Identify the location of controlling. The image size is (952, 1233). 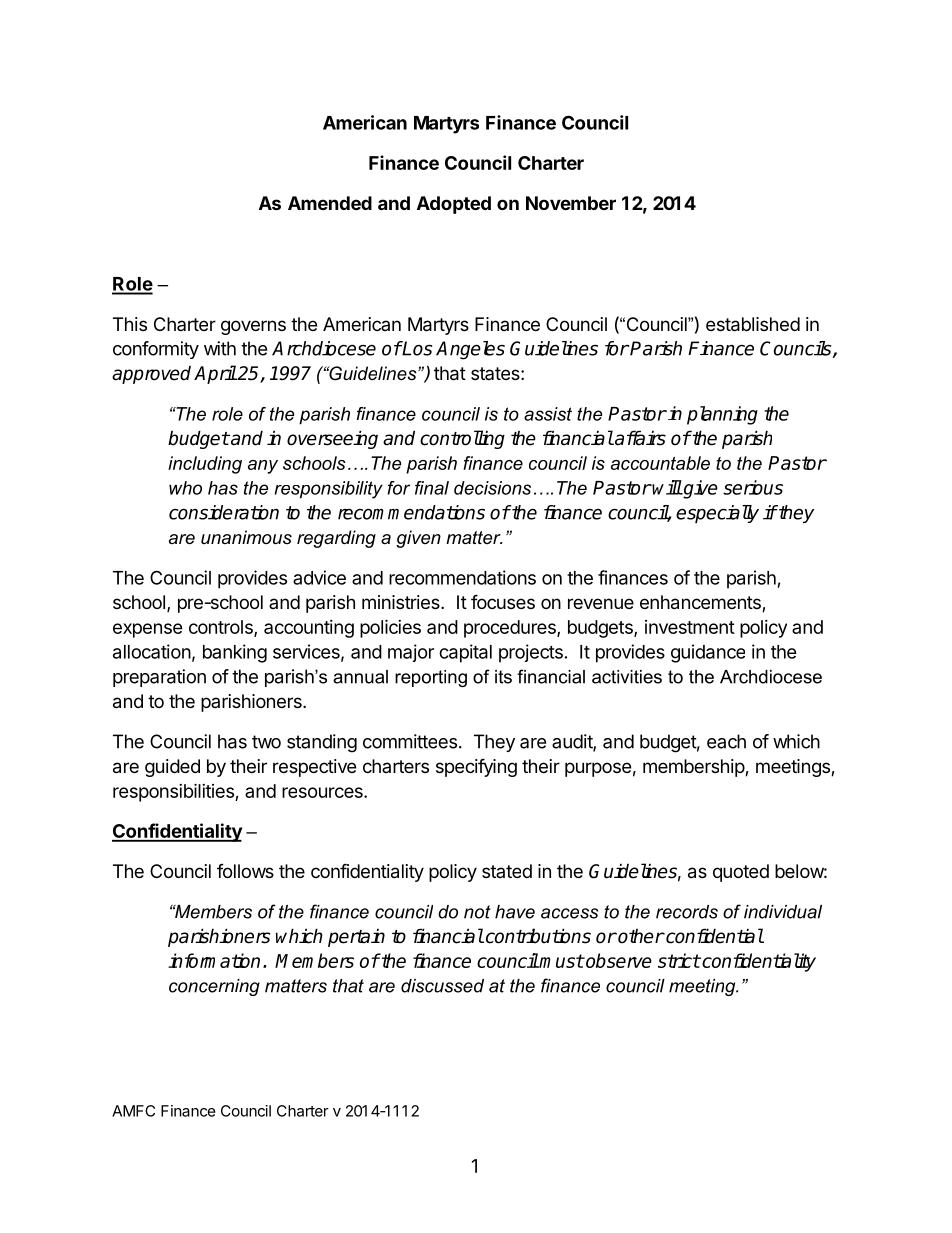
(462, 439).
